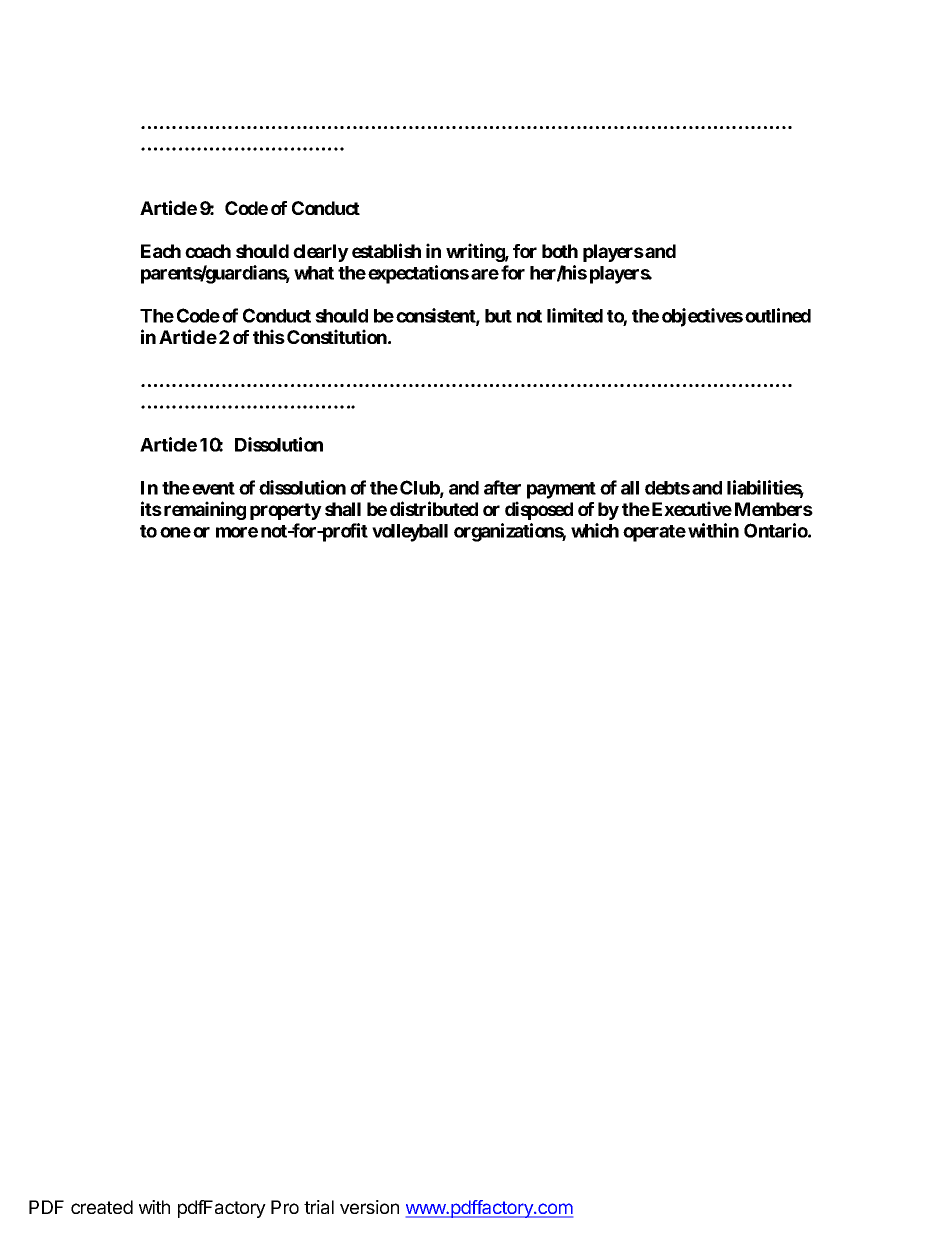 The height and width of the screenshot is (1233, 952). I want to click on one, so click(175, 532).
